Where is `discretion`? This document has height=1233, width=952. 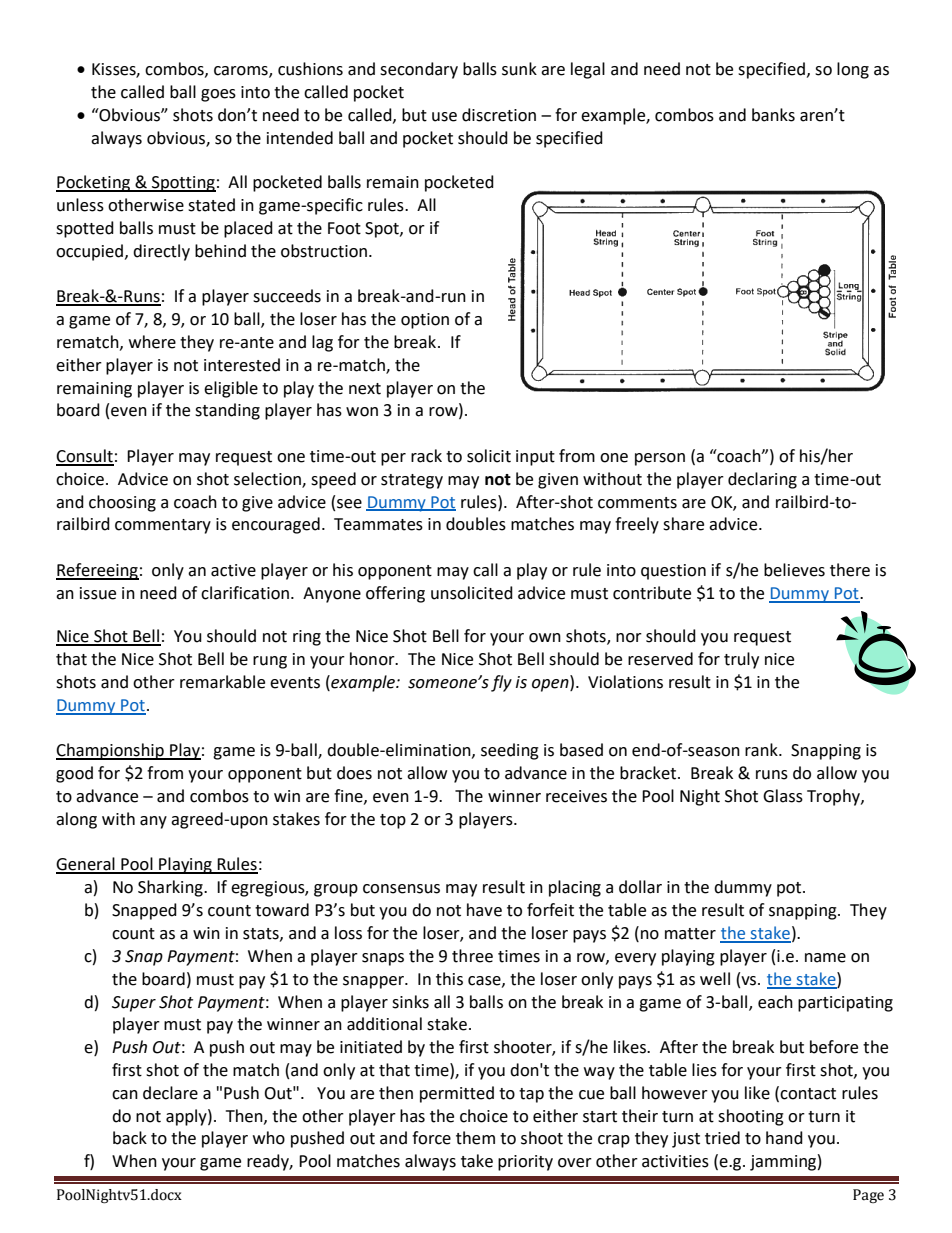 discretion is located at coordinates (499, 115).
